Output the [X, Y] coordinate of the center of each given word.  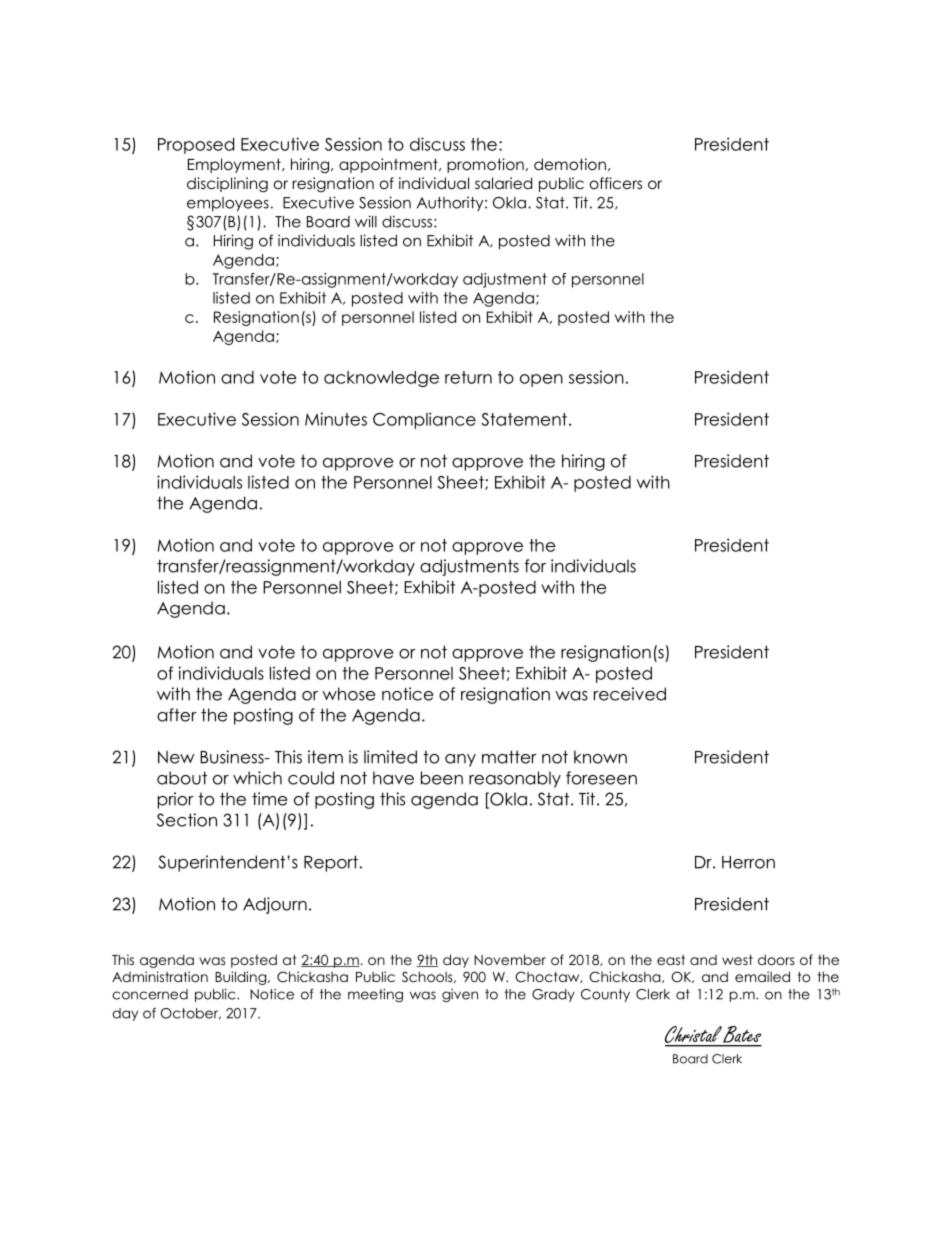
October [190, 1014]
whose [348, 694]
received [630, 694]
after [177, 715]
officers [616, 183]
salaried [503, 183]
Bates [742, 1036]
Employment [235, 165]
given [460, 995]
